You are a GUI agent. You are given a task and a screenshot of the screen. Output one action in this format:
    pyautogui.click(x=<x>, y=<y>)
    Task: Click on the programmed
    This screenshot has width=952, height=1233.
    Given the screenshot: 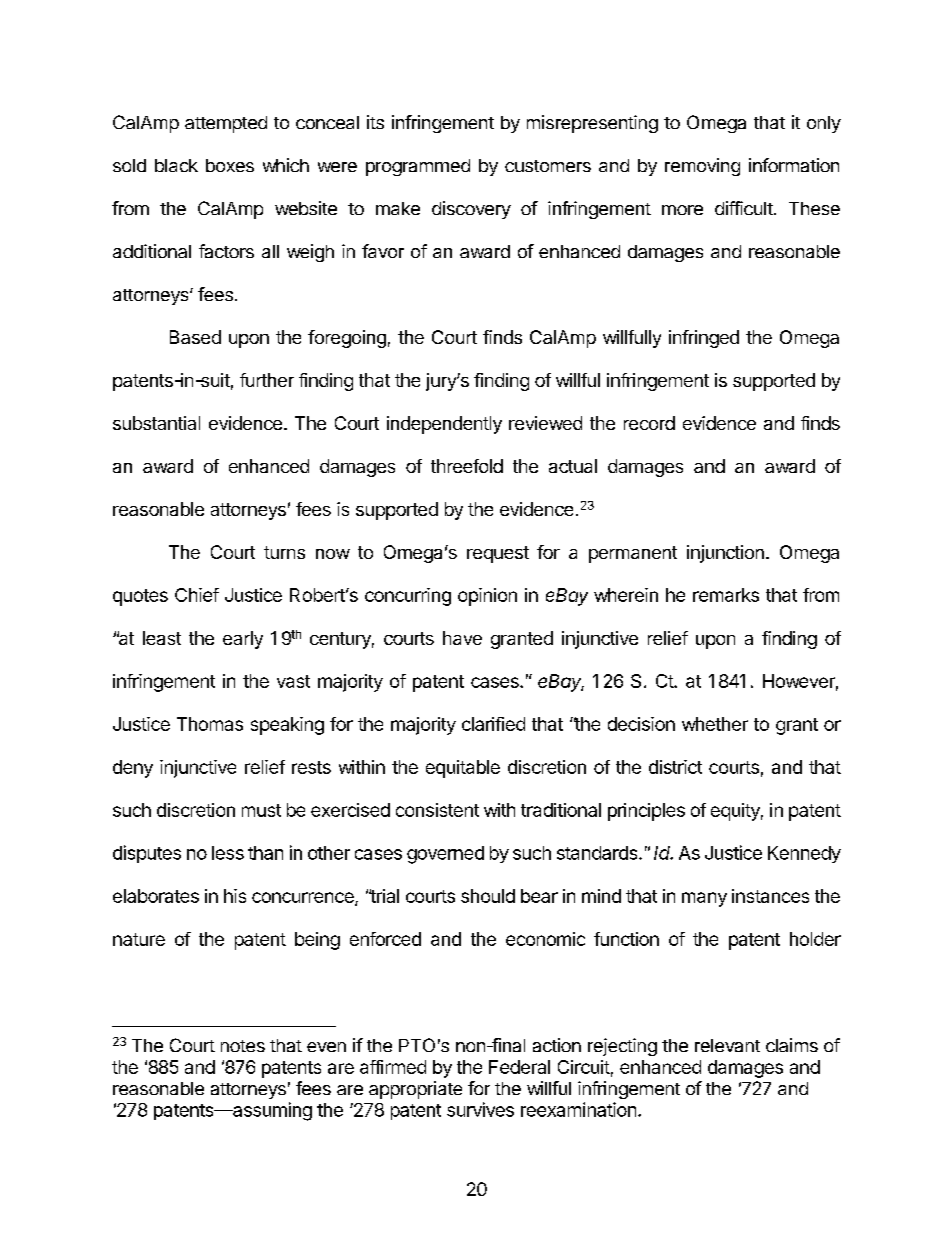 What is the action you would take?
    pyautogui.click(x=418, y=167)
